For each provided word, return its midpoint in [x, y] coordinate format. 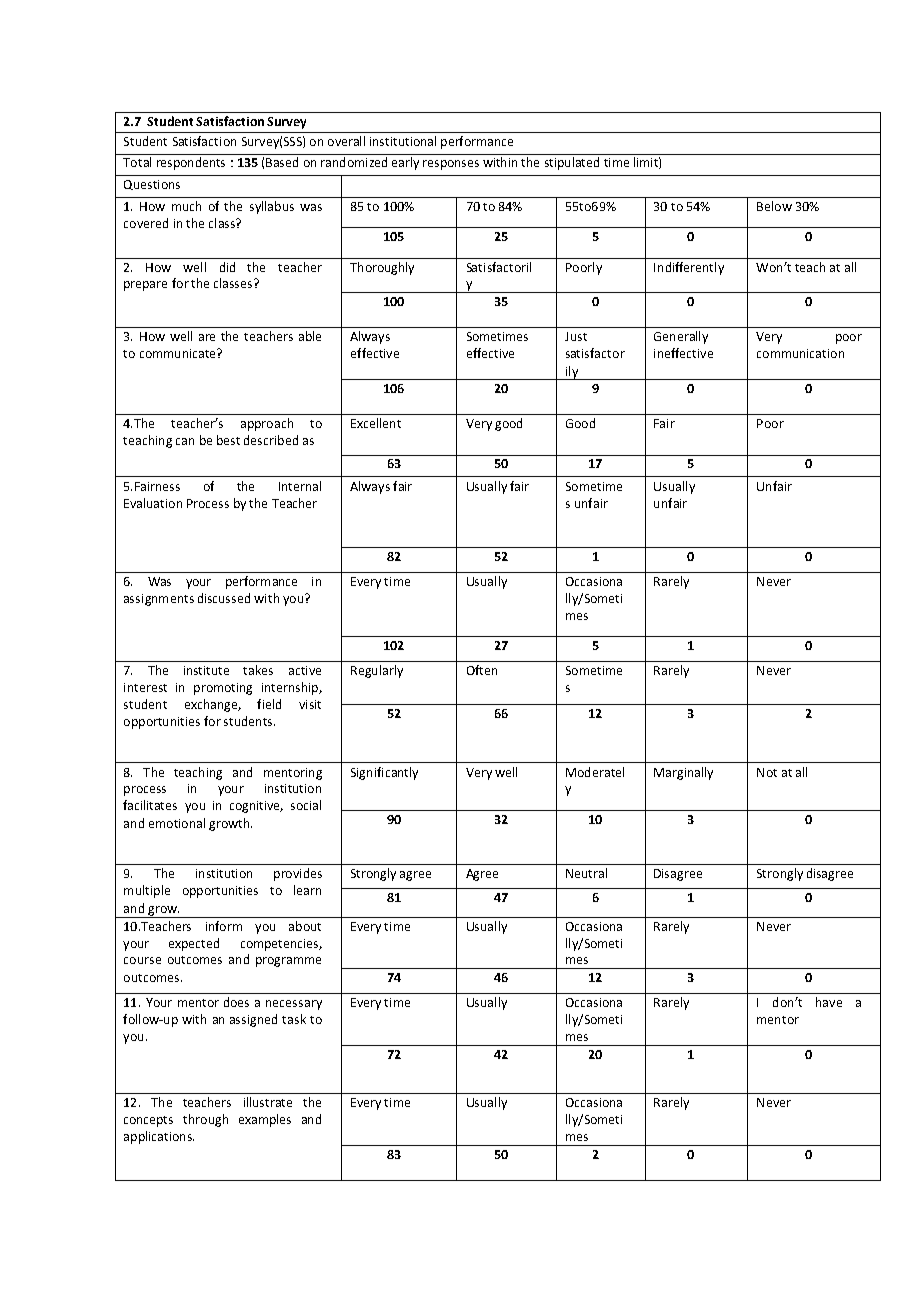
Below [774, 206]
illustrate [268, 1102]
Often [482, 670]
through [205, 1120]
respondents [191, 163]
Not [767, 772]
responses [451, 165]
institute [206, 670]
